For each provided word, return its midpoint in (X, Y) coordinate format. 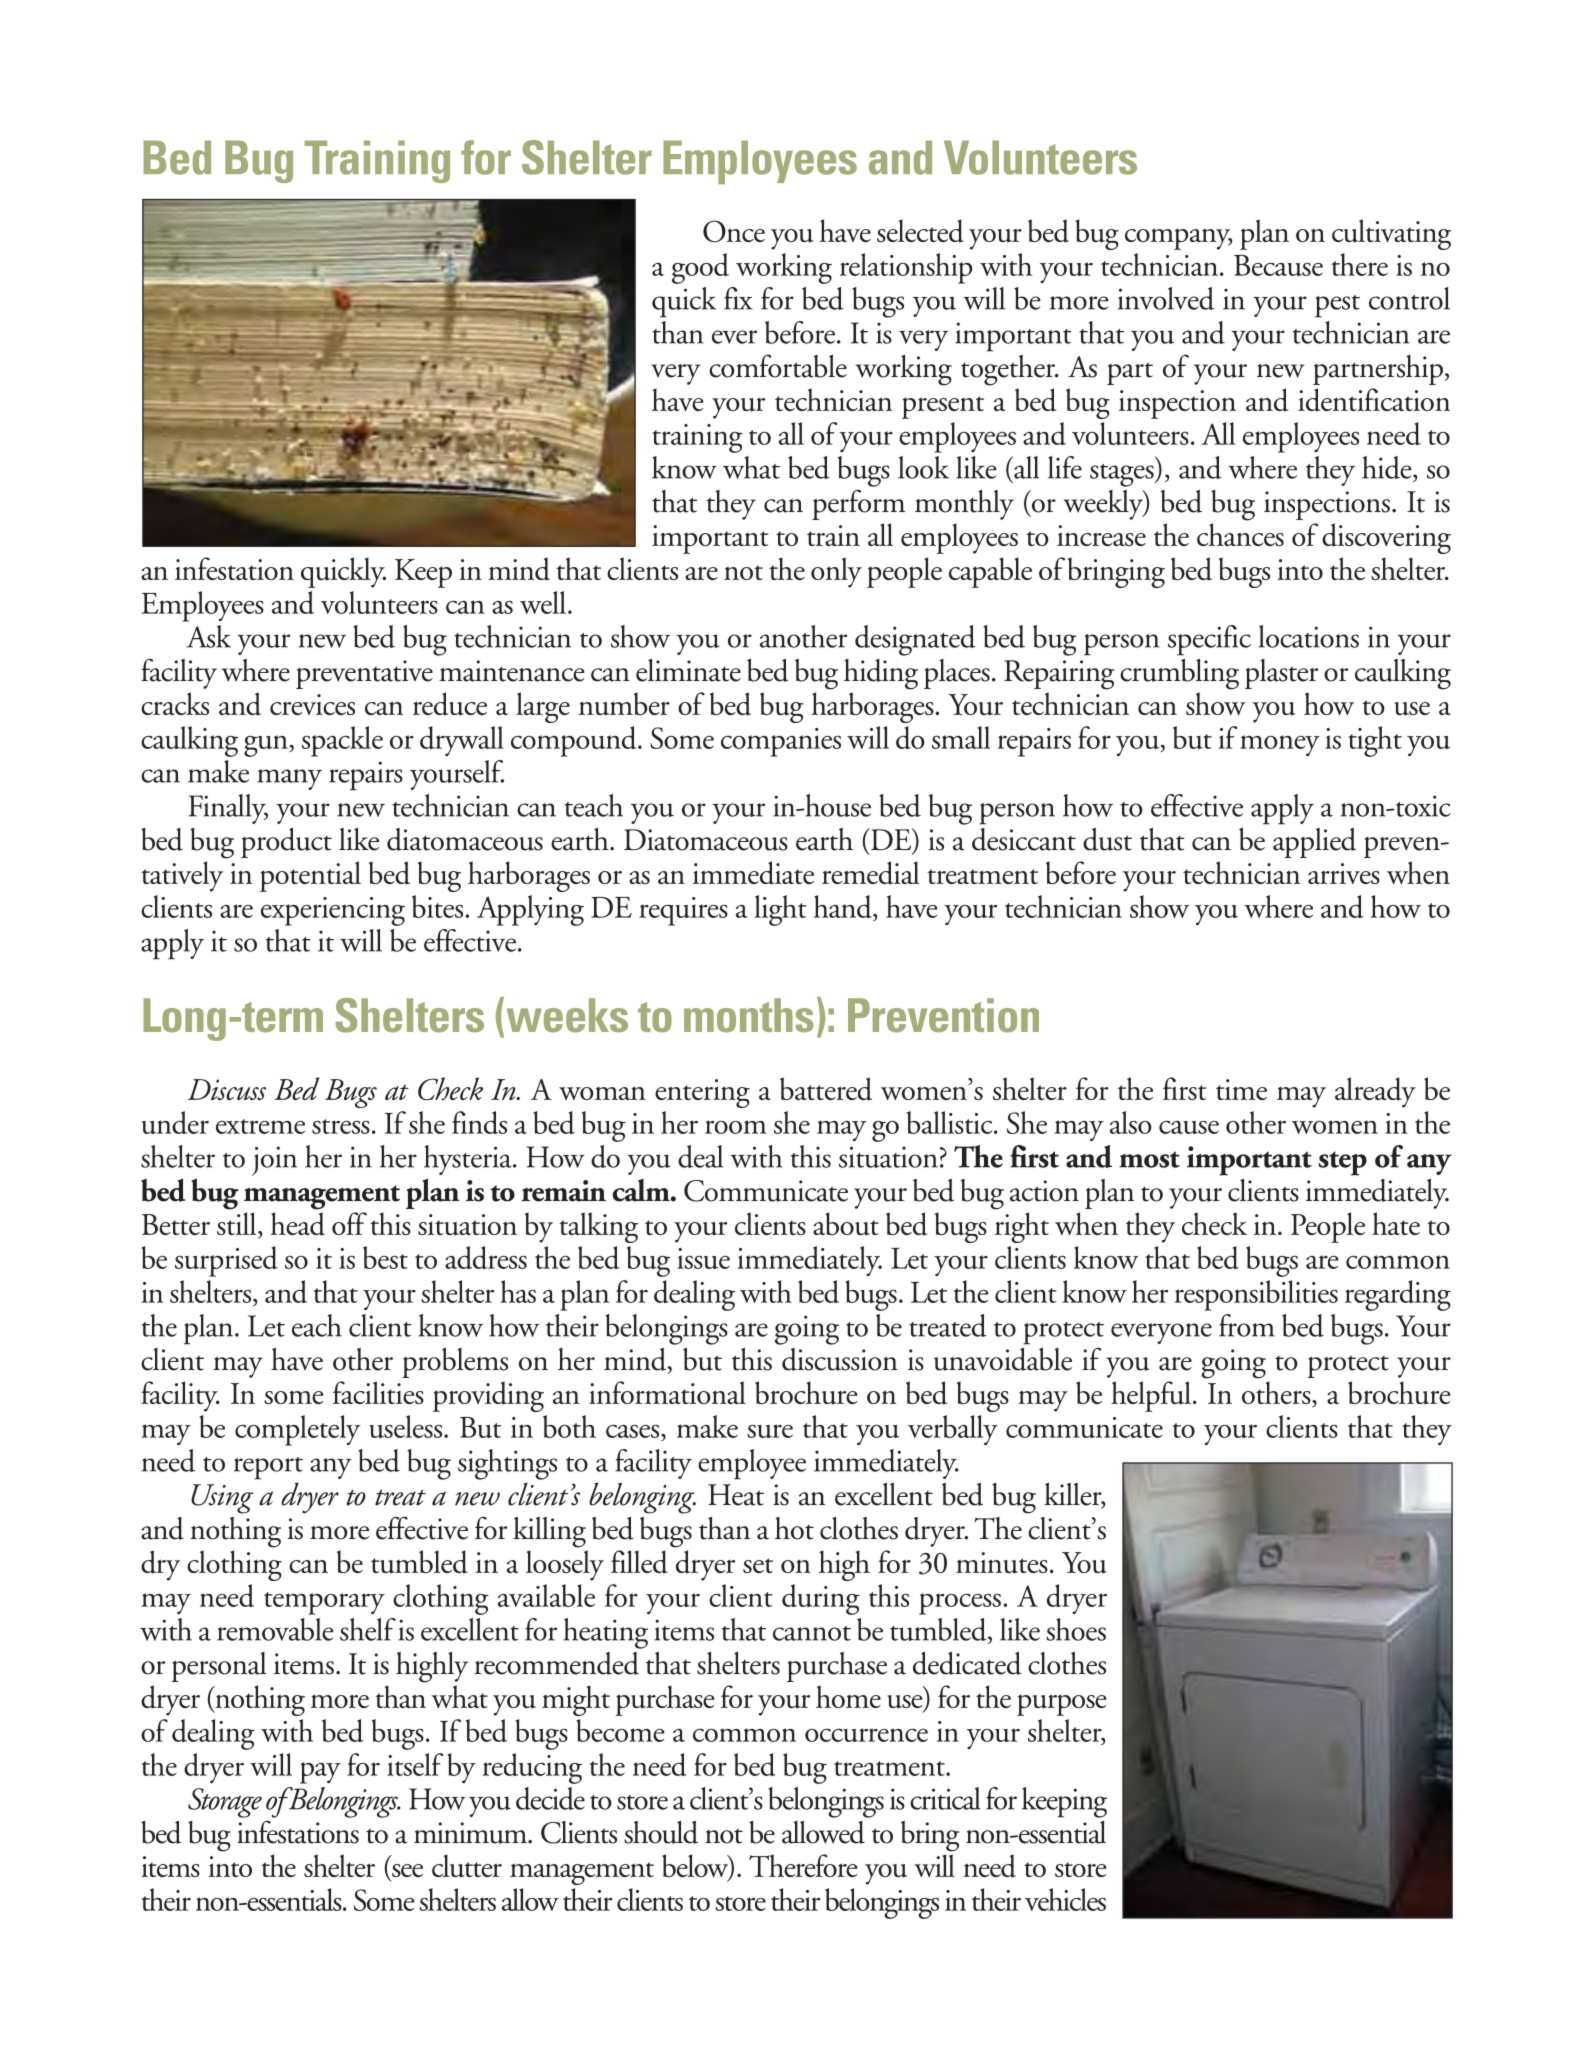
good (700, 268)
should (661, 1832)
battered (826, 1089)
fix (738, 298)
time (1241, 1089)
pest (1337, 306)
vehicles (1065, 1899)
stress (341, 1126)
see (407, 1870)
